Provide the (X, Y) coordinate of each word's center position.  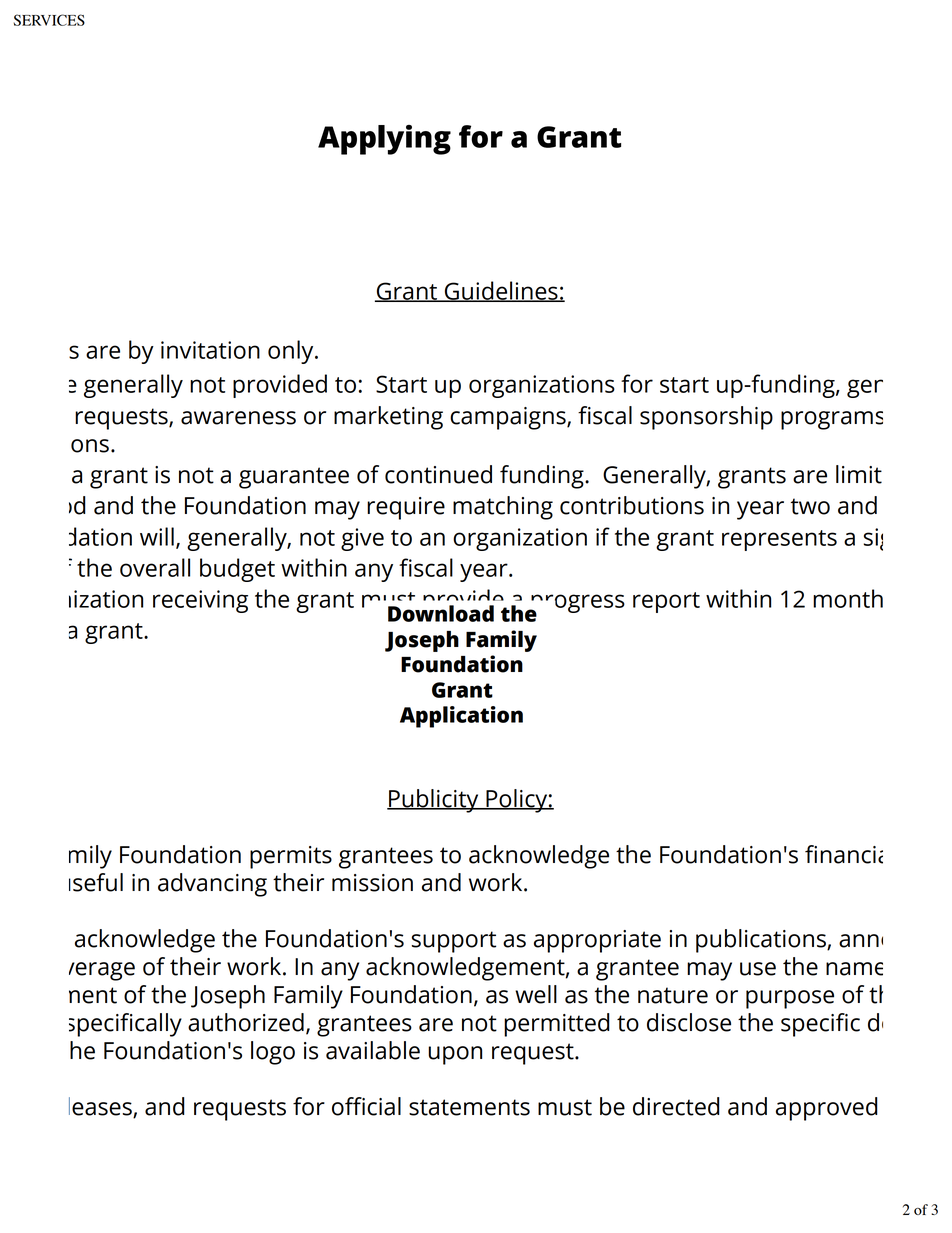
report (666, 602)
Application (461, 717)
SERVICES (49, 20)
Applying (384, 140)
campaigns (509, 418)
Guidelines (501, 291)
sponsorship (706, 418)
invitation (210, 350)
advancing (212, 885)
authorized (246, 1022)
